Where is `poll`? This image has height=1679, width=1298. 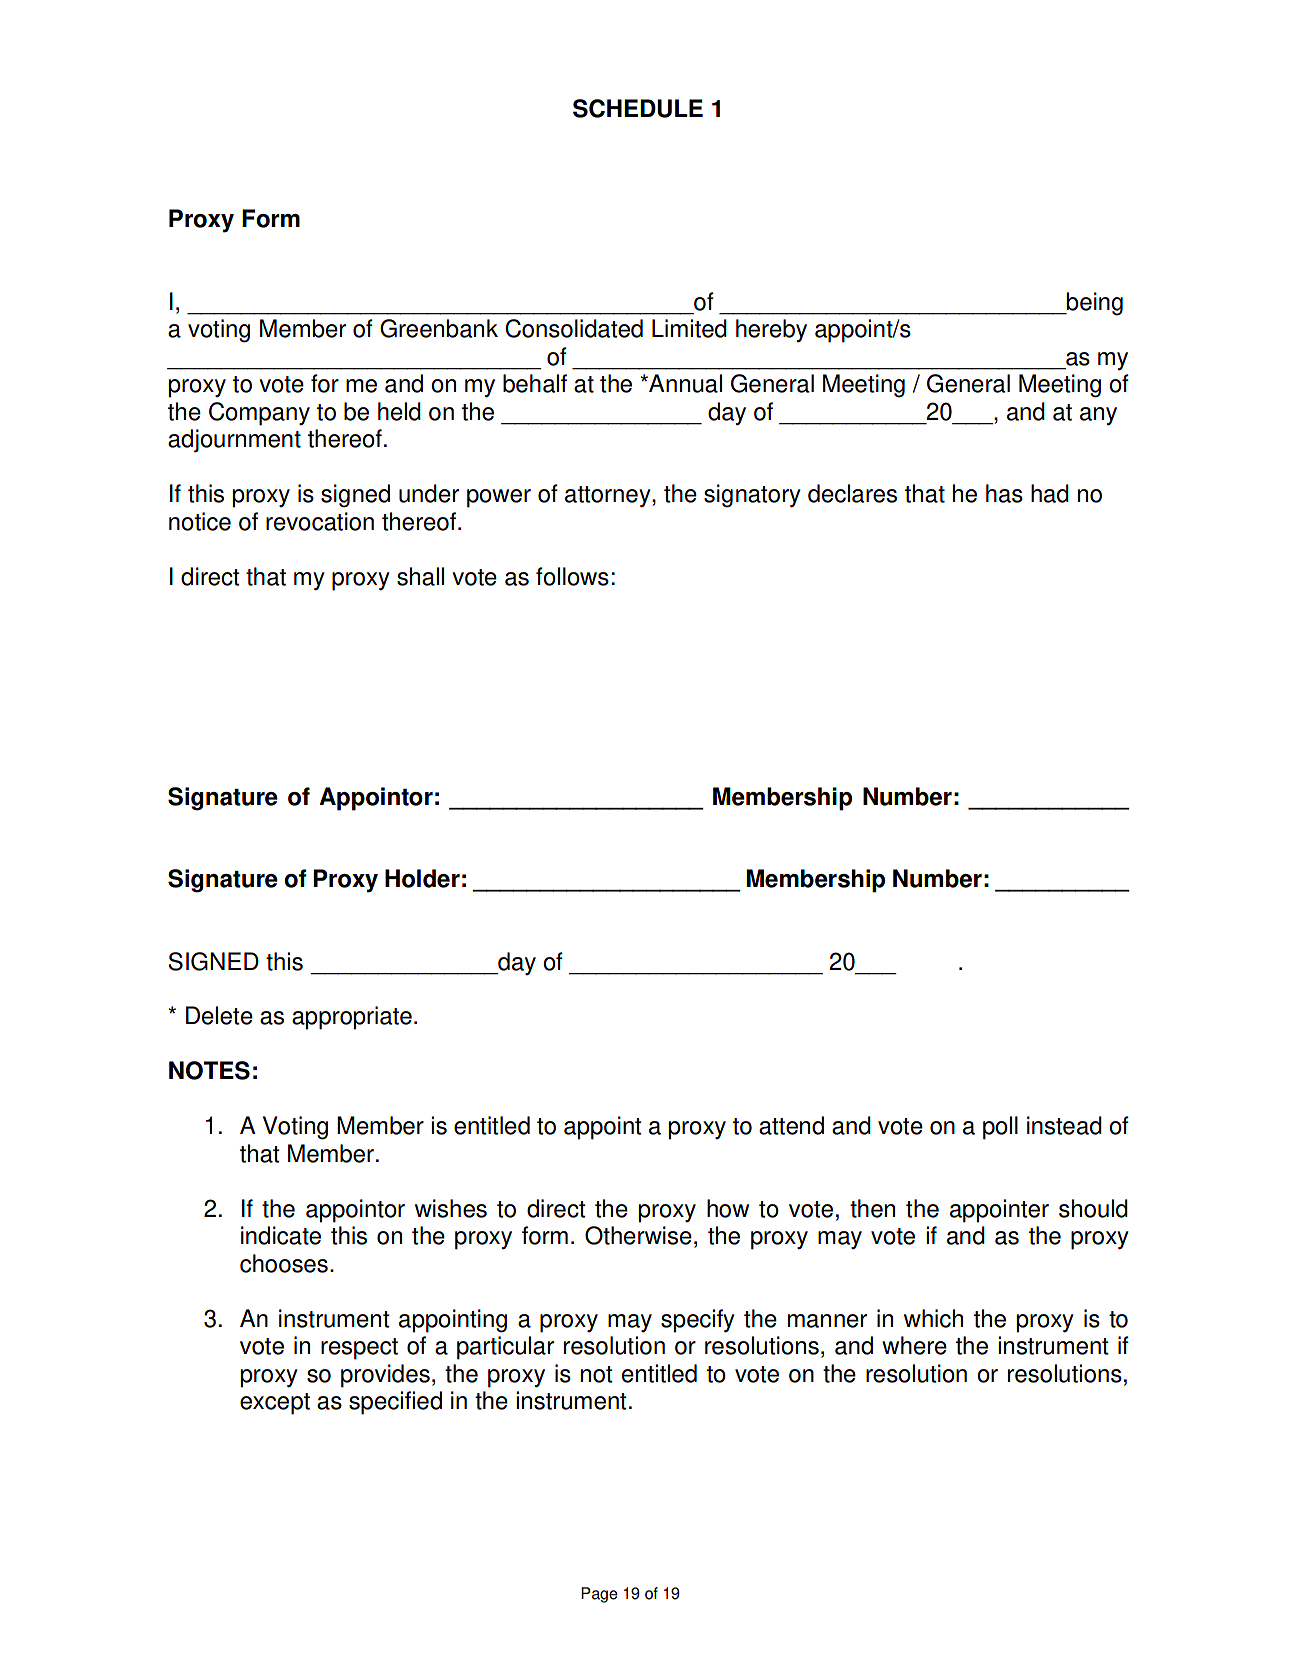 poll is located at coordinates (1000, 1128).
